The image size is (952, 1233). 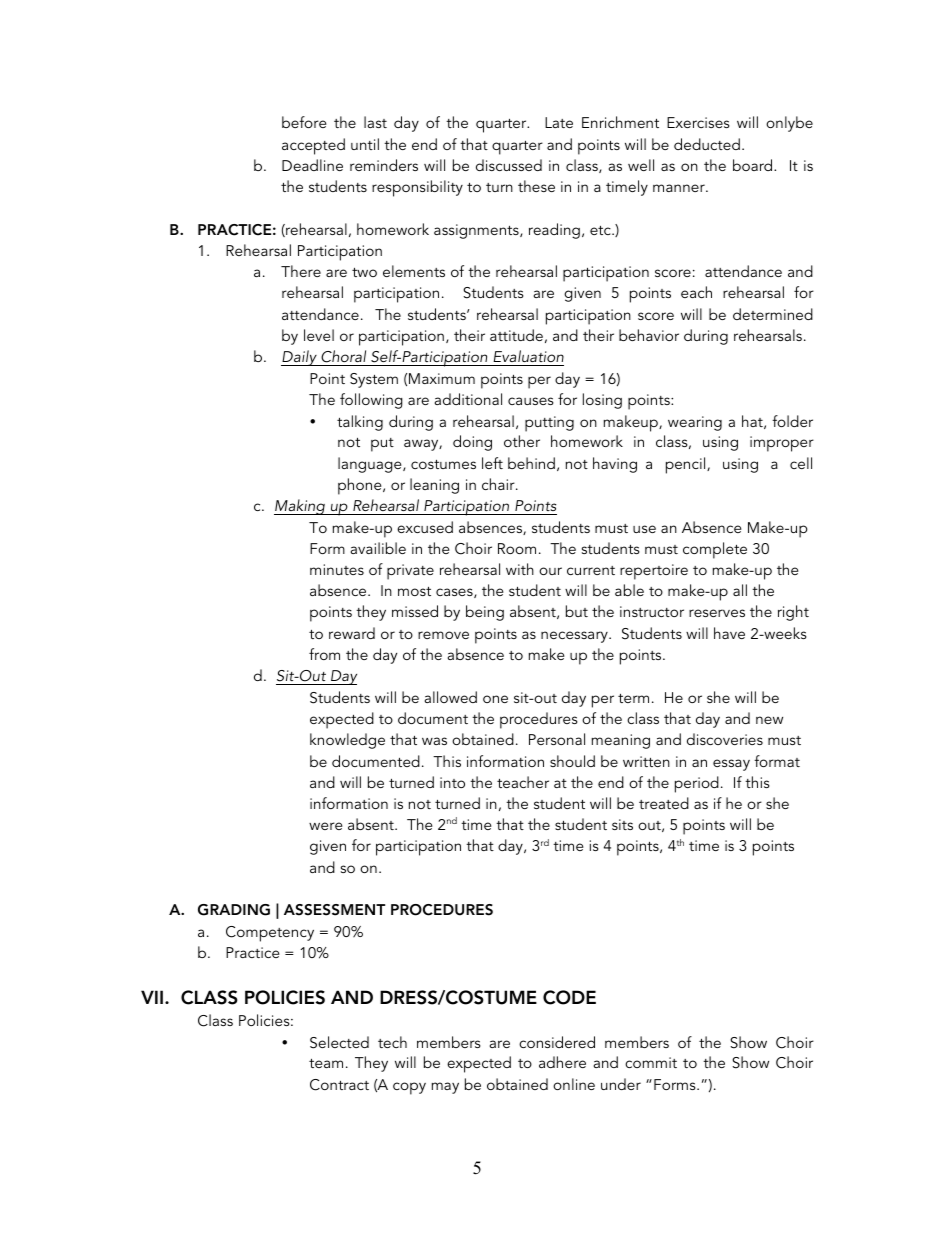 What do you see at coordinates (707, 144) in the image?
I see `deducted` at bounding box center [707, 144].
